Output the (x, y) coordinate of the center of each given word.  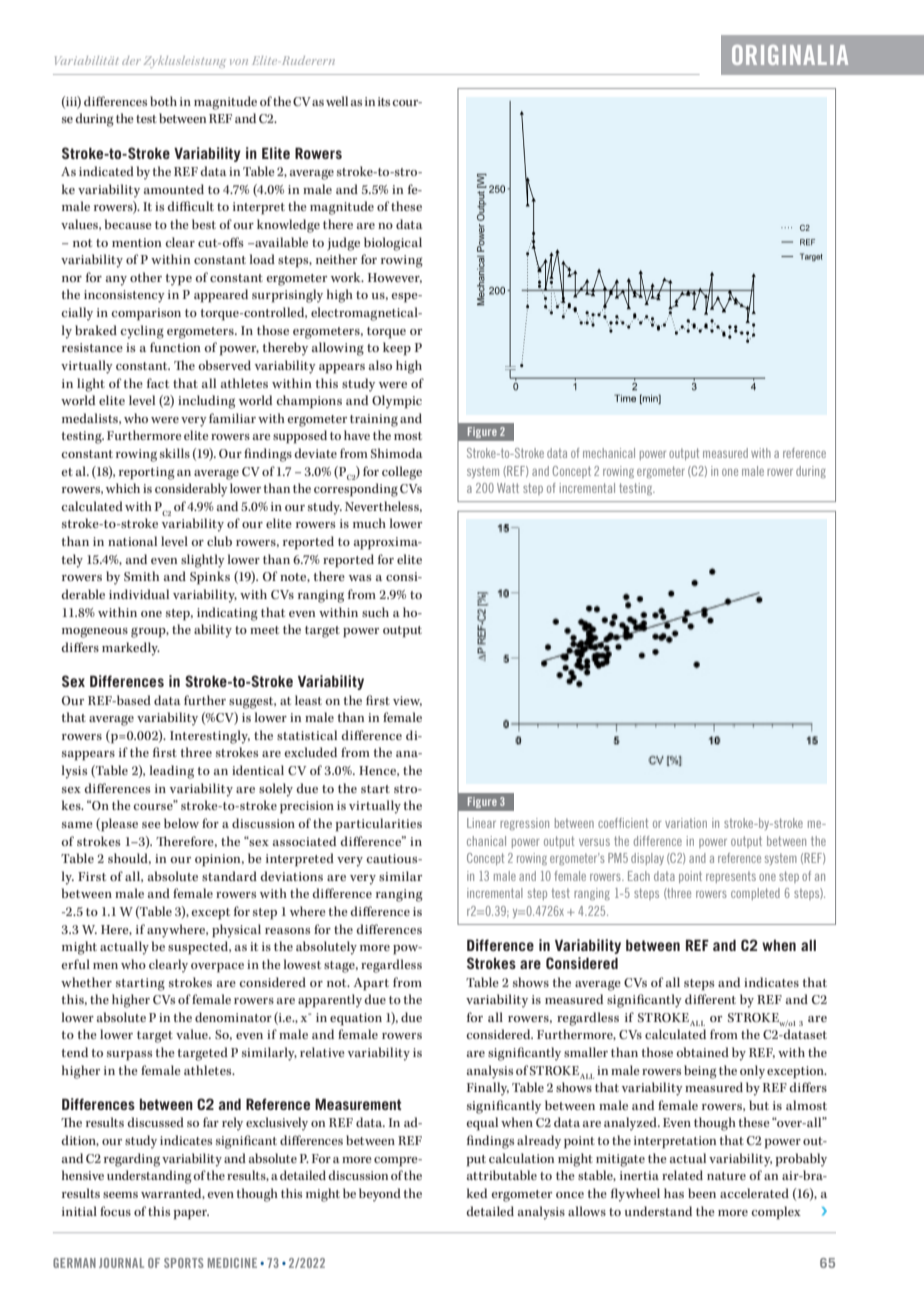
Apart (371, 984)
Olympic (397, 402)
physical (236, 931)
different (710, 999)
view (407, 701)
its (385, 101)
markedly (131, 649)
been (702, 1193)
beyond (380, 1195)
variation (686, 823)
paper (191, 1215)
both (163, 101)
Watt (508, 488)
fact (158, 383)
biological (393, 244)
